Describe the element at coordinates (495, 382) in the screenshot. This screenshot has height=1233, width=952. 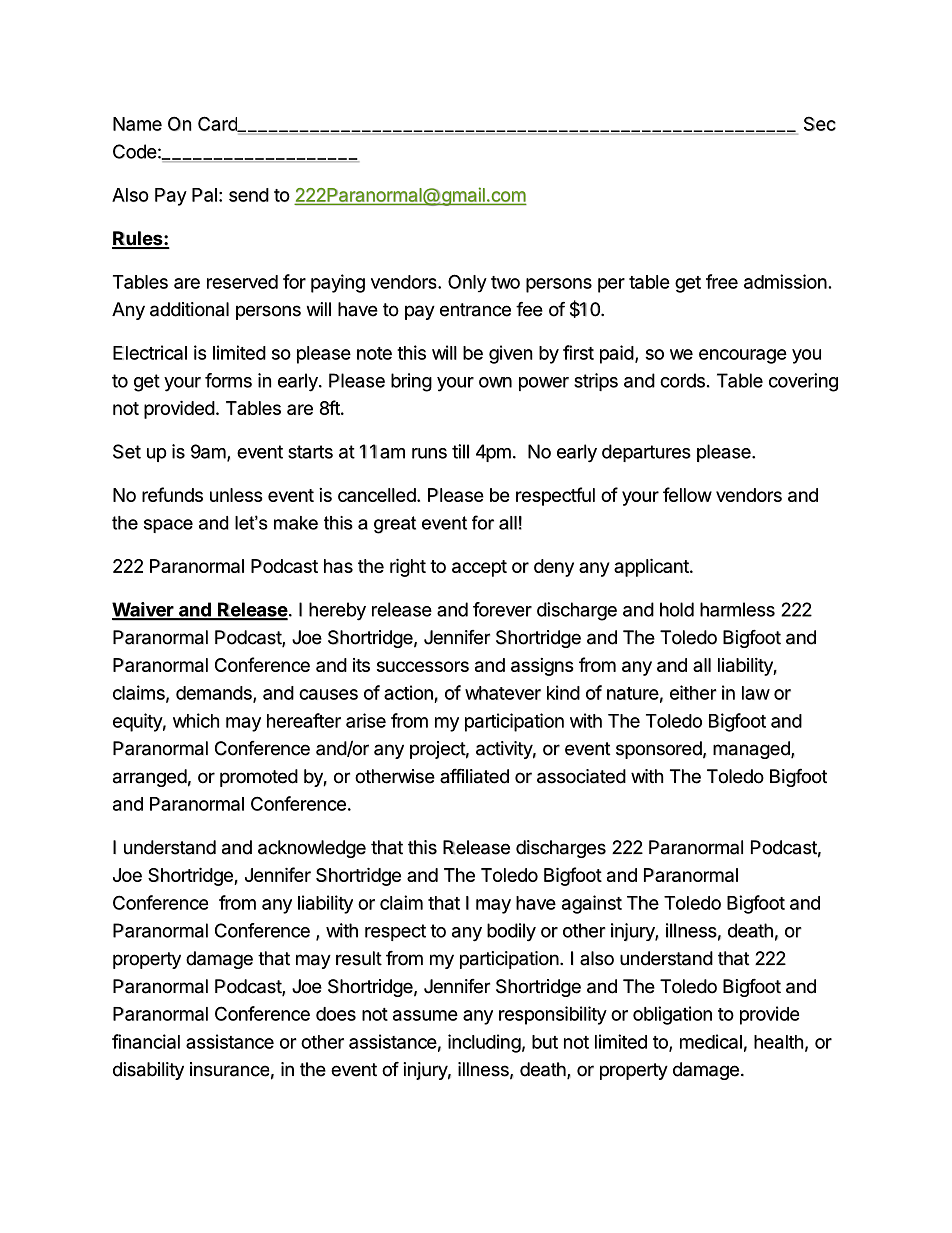
I see `own` at that location.
